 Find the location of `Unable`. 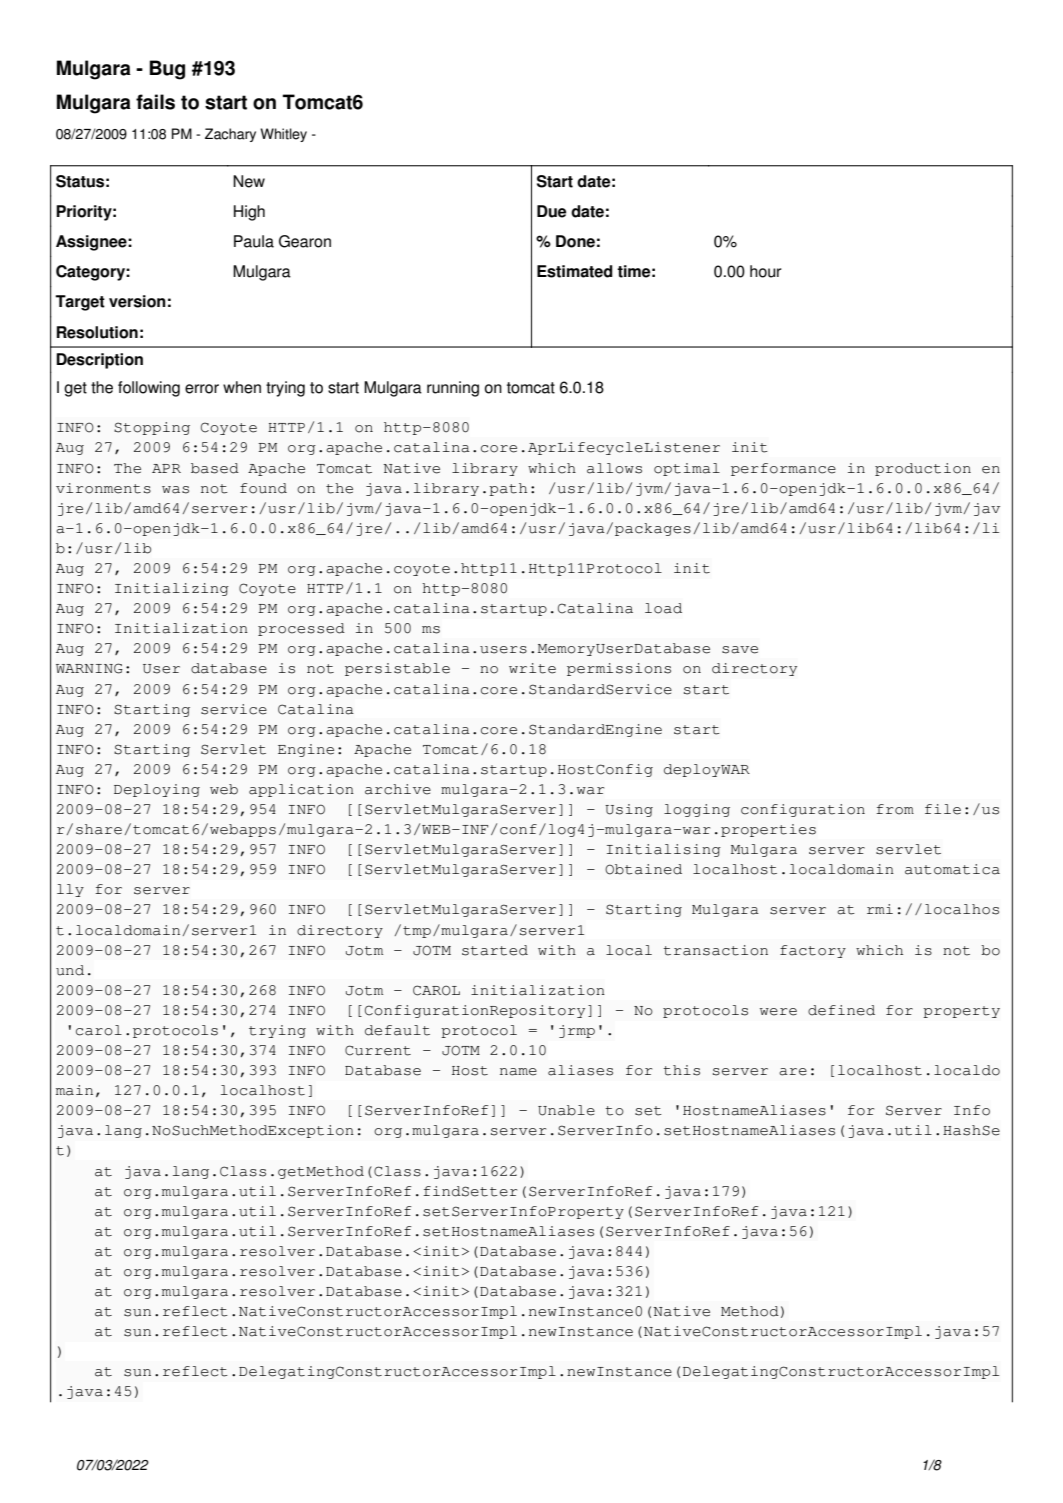

Unable is located at coordinates (566, 1110).
